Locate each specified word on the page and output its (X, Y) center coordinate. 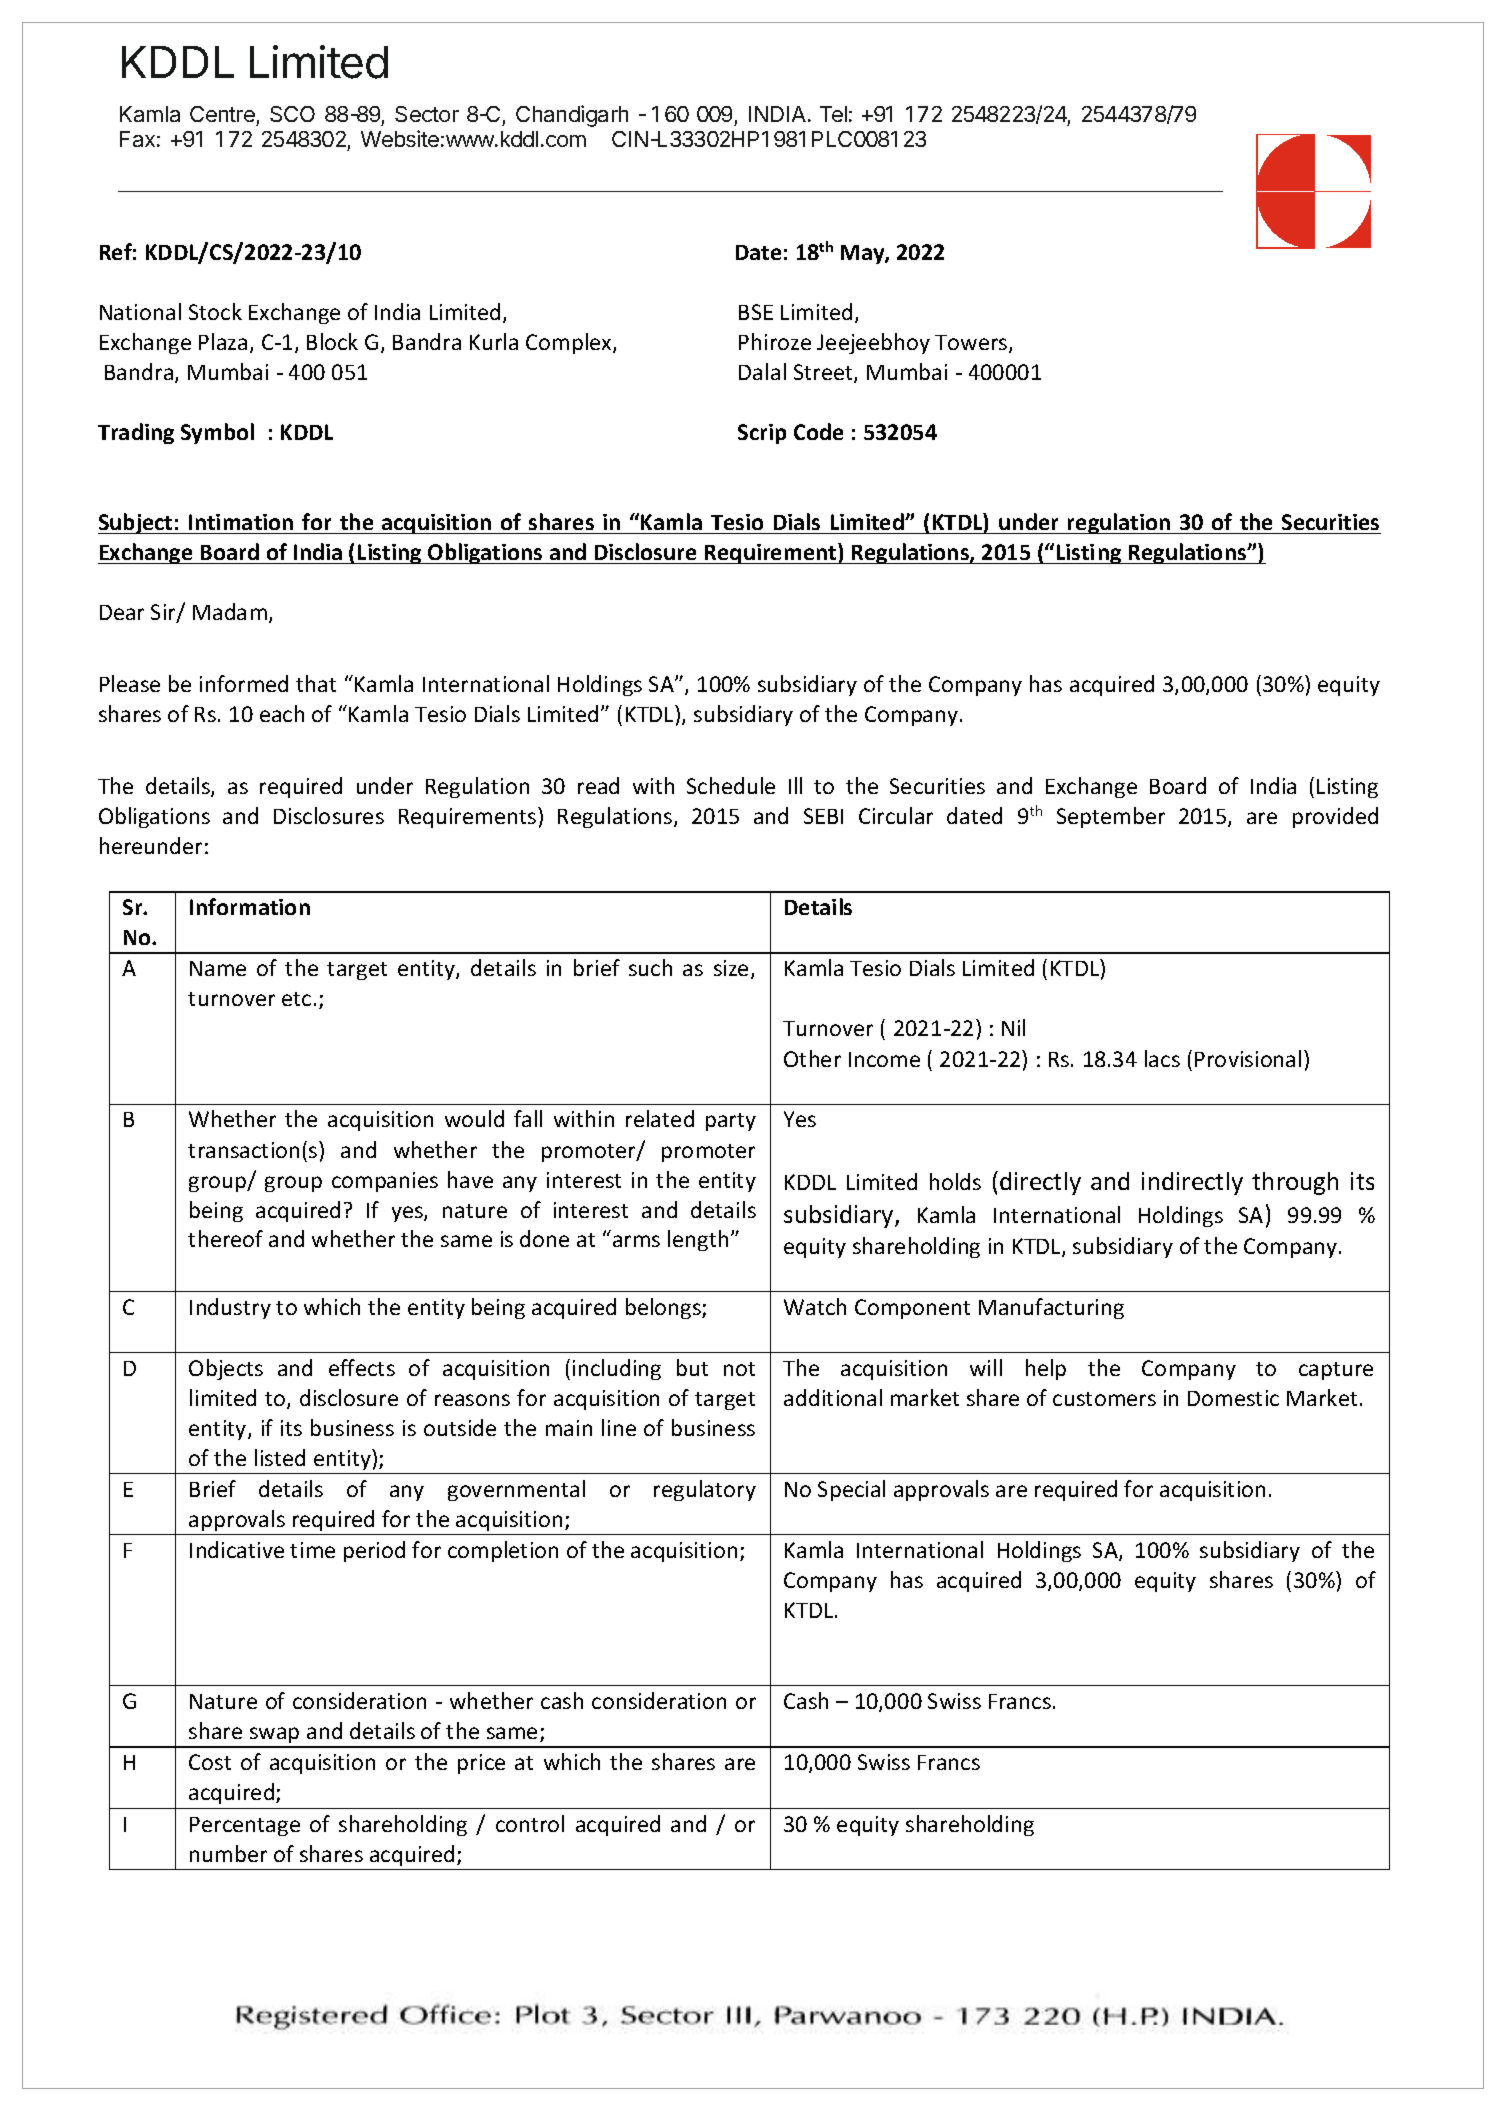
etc (296, 999)
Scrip (762, 434)
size (731, 968)
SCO (292, 114)
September (1111, 817)
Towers (972, 344)
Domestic (1233, 1398)
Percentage (245, 1826)
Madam (230, 611)
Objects (226, 1369)
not (739, 1369)
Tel (833, 114)
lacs (1162, 1058)
